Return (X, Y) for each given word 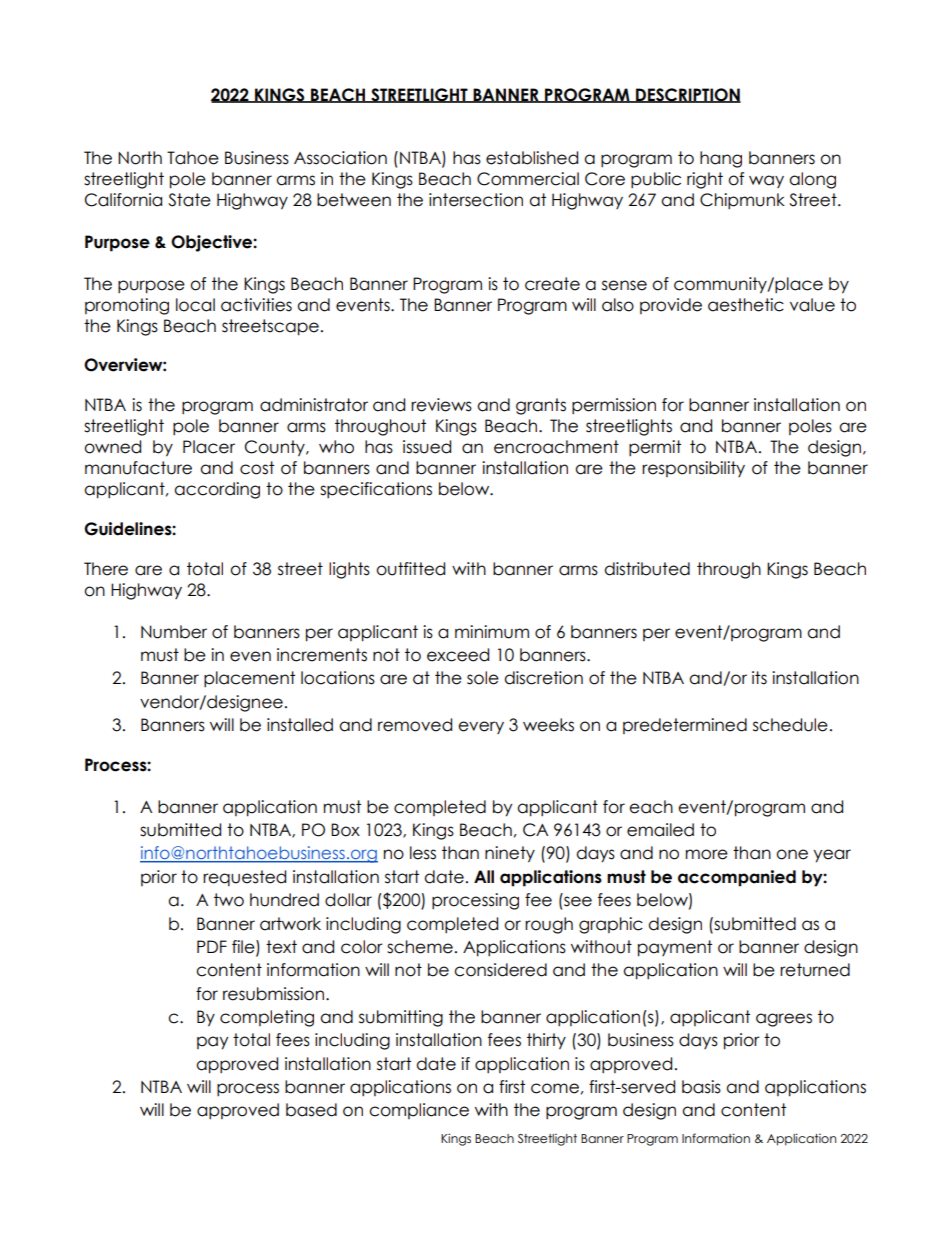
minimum (492, 632)
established (532, 158)
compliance (419, 1111)
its (759, 678)
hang (721, 159)
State (189, 200)
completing (267, 1018)
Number (174, 632)
